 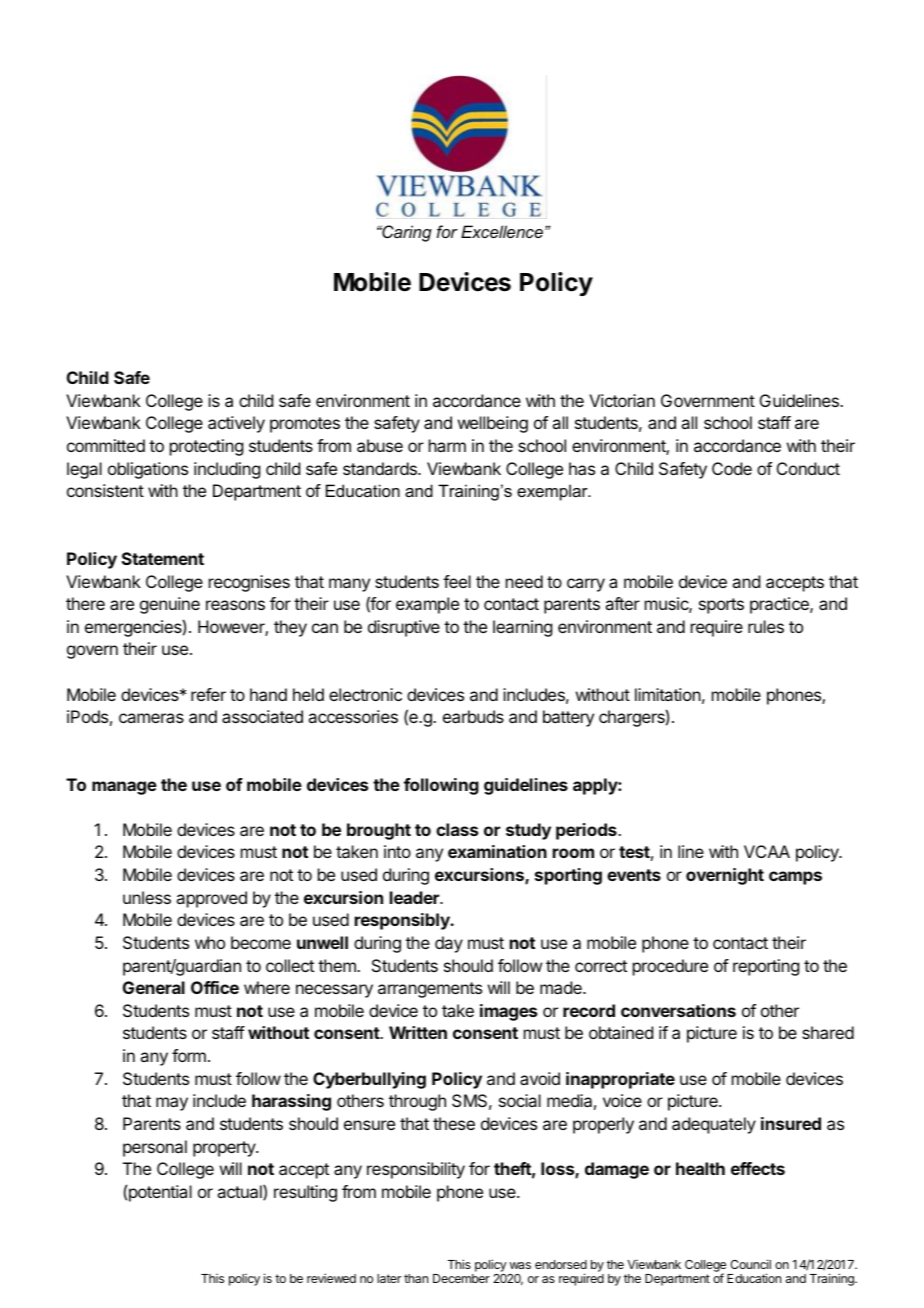 What do you see at coordinates (725, 876) in the screenshot?
I see `overnight` at bounding box center [725, 876].
